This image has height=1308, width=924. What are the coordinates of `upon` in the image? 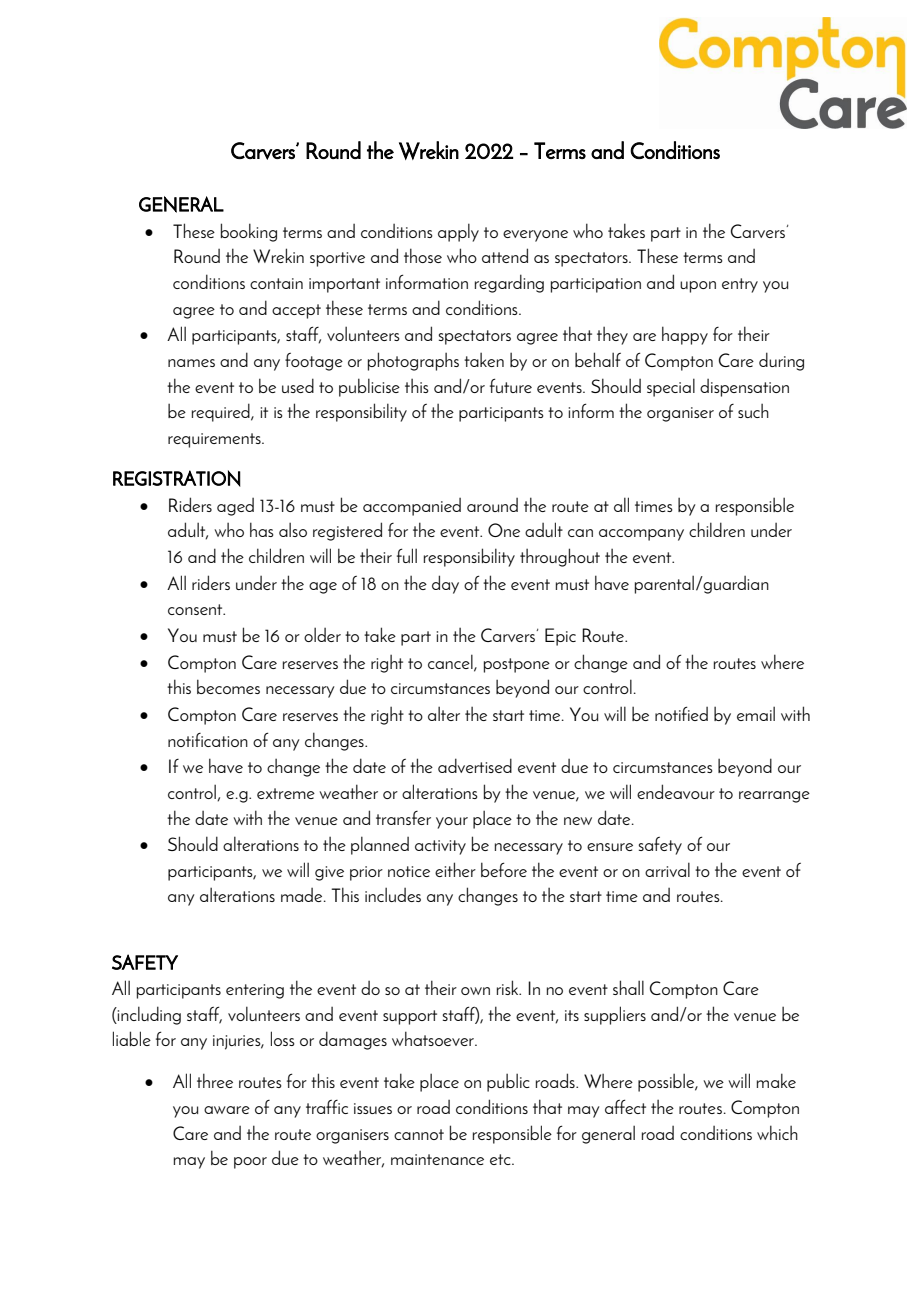 It's located at (698, 287).
